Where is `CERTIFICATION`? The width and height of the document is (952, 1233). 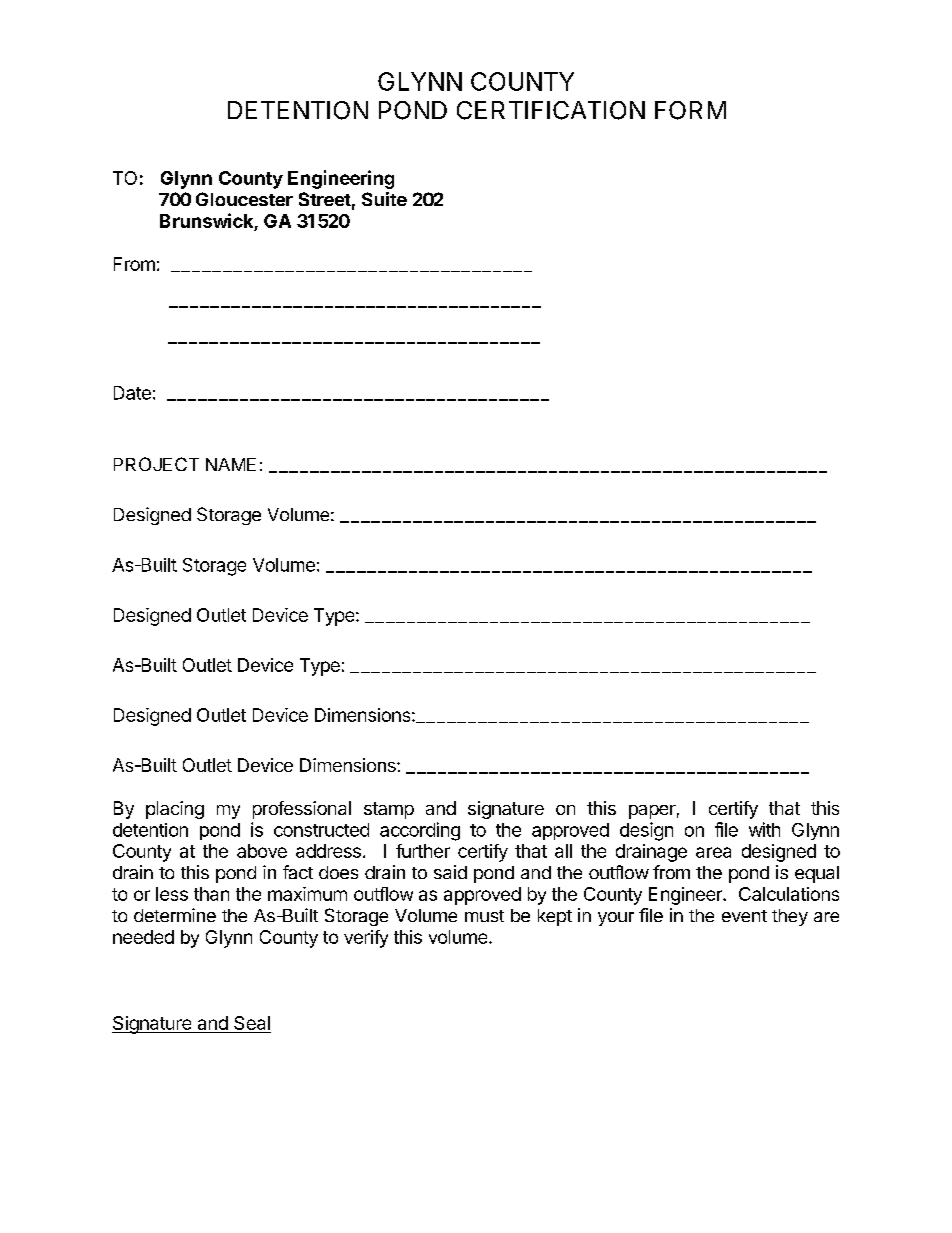
CERTIFICATION is located at coordinates (551, 110).
